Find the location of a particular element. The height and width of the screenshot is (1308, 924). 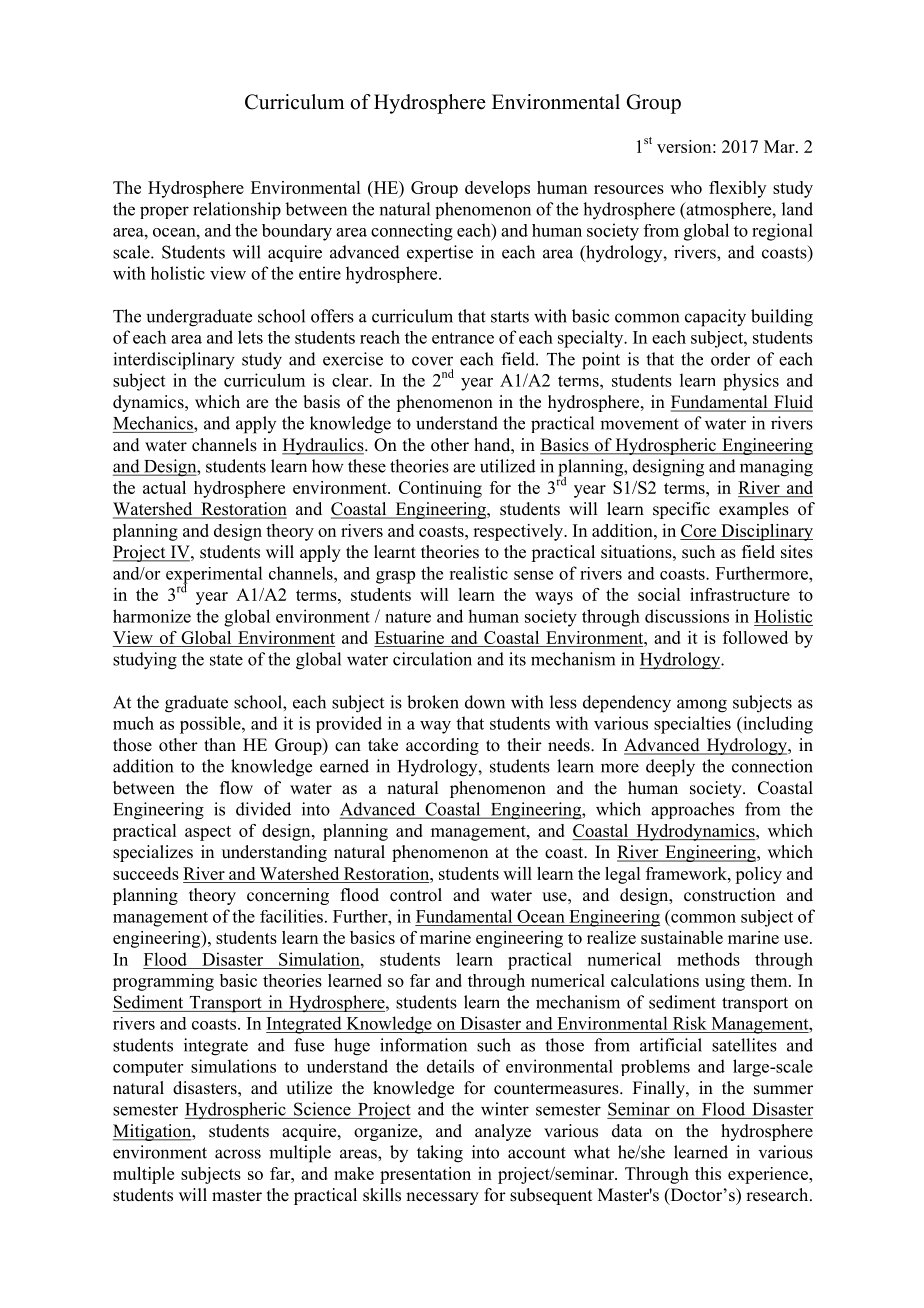

relationship is located at coordinates (237, 211).
